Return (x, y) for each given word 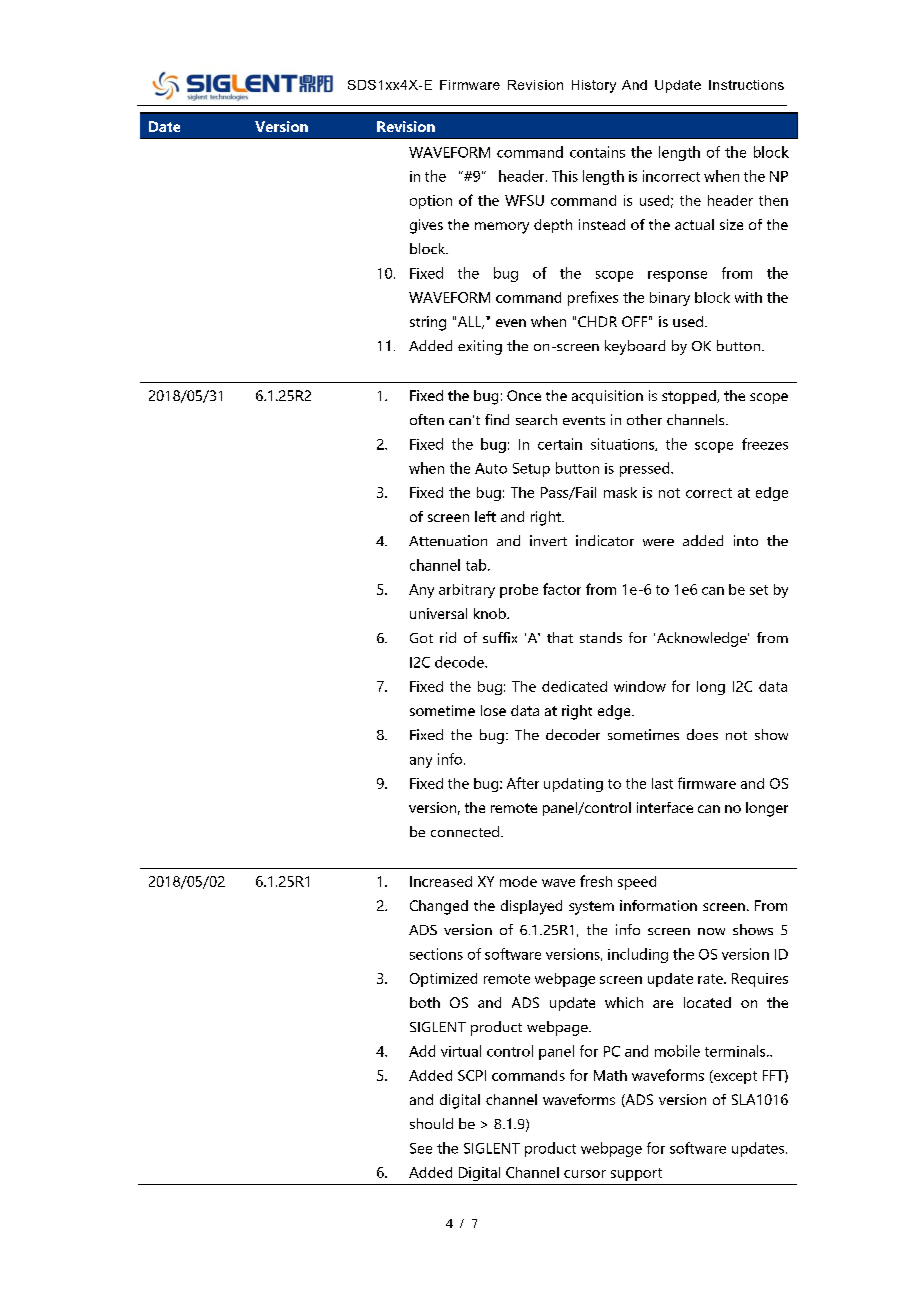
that (560, 637)
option (431, 202)
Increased (441, 881)
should (431, 1123)
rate (711, 979)
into (746, 540)
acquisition (607, 397)
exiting (480, 347)
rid (448, 637)
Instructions (746, 85)
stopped (690, 397)
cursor (585, 1174)
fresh (596, 881)
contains (597, 152)
